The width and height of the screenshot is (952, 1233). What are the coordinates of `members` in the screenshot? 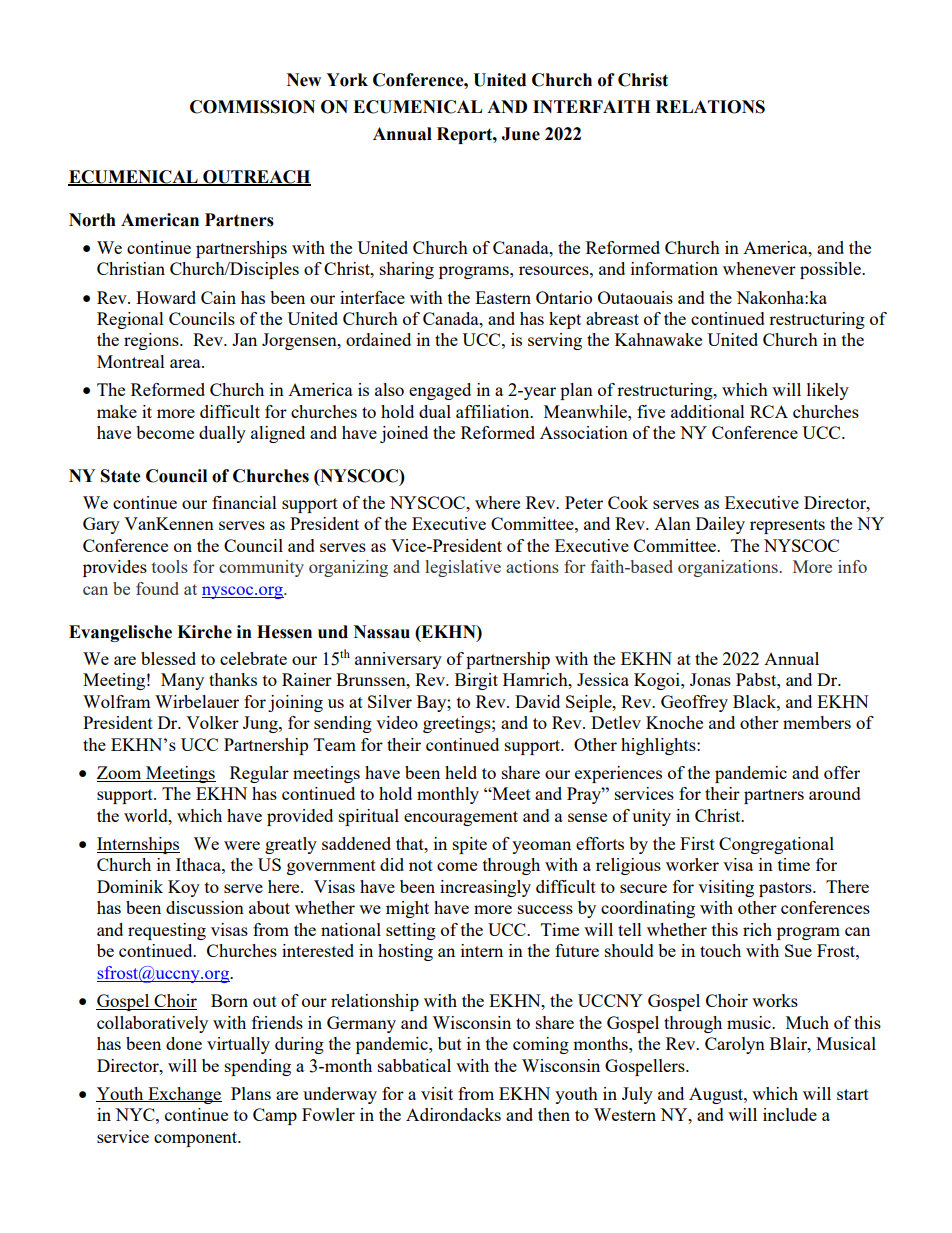 It's located at (817, 722).
